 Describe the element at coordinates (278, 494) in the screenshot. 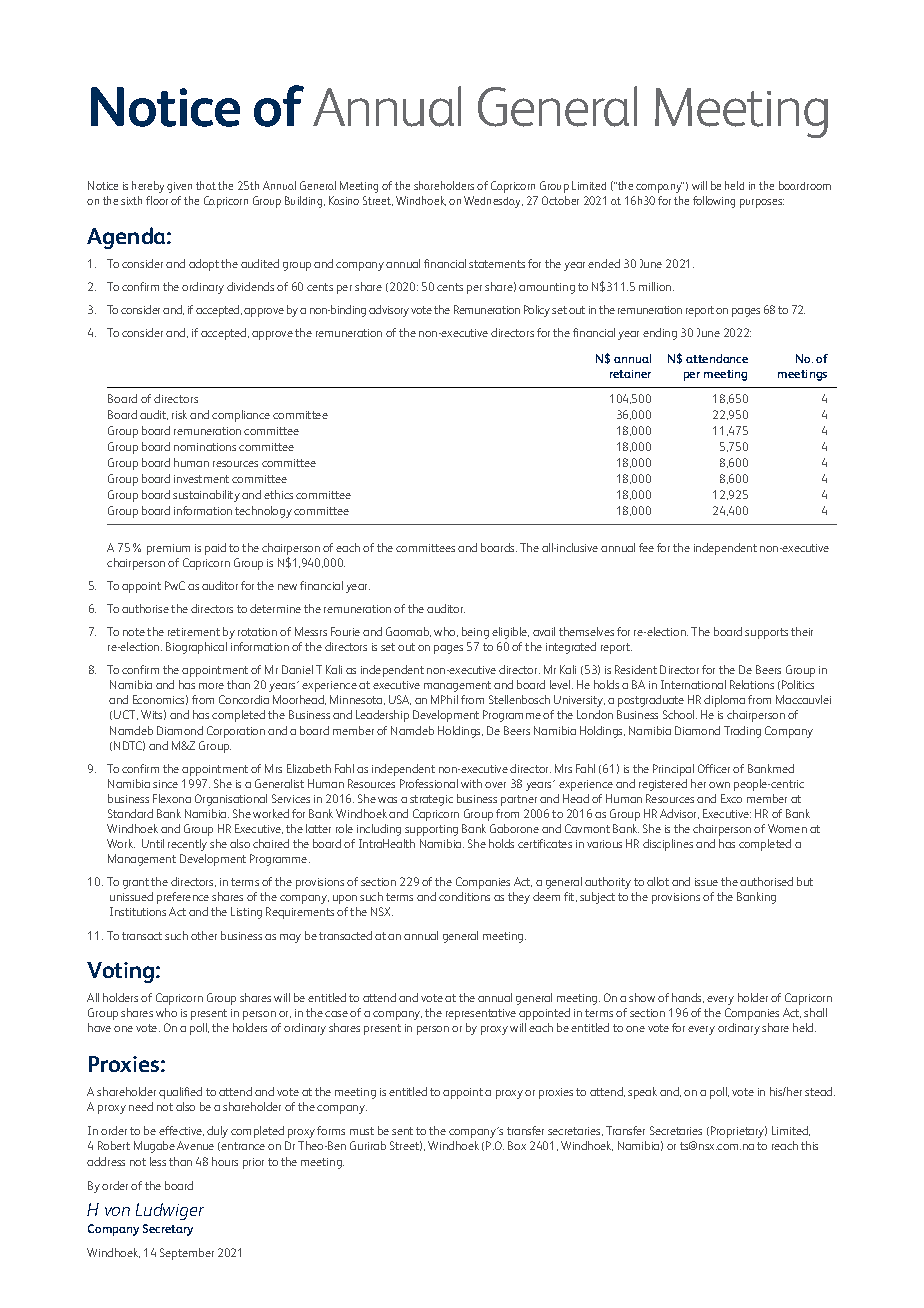

I see `ethics` at that location.
